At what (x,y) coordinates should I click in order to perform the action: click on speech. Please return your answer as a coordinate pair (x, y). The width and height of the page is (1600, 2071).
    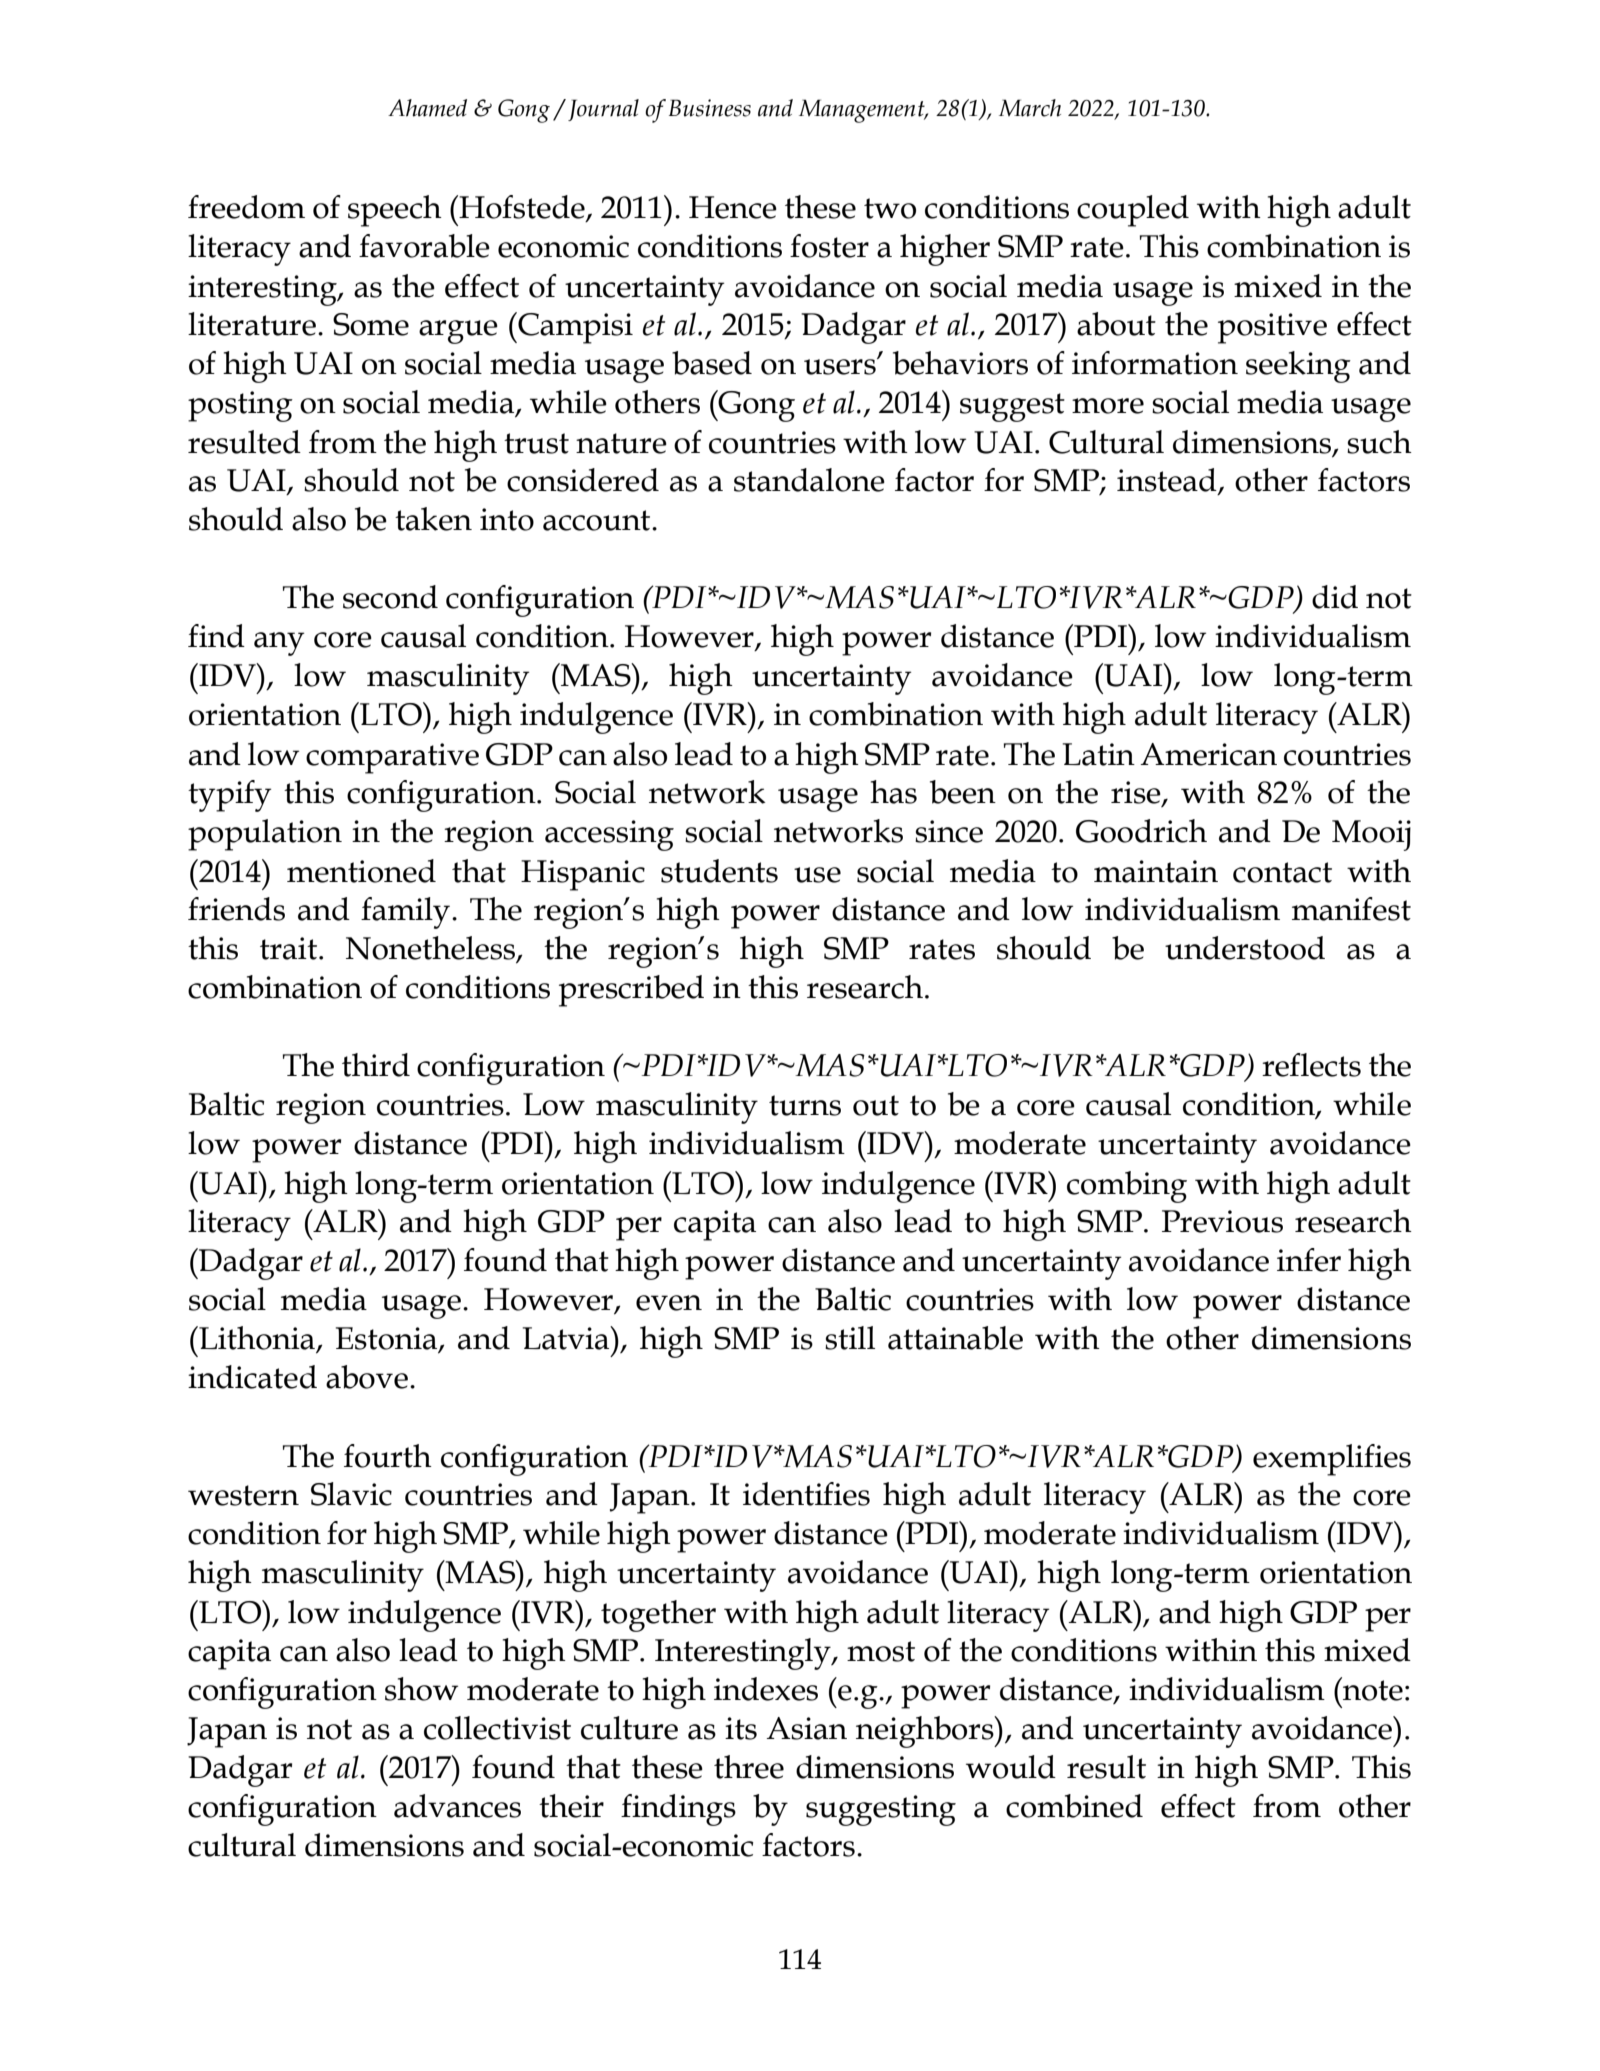
    Looking at the image, I should click on (395, 211).
